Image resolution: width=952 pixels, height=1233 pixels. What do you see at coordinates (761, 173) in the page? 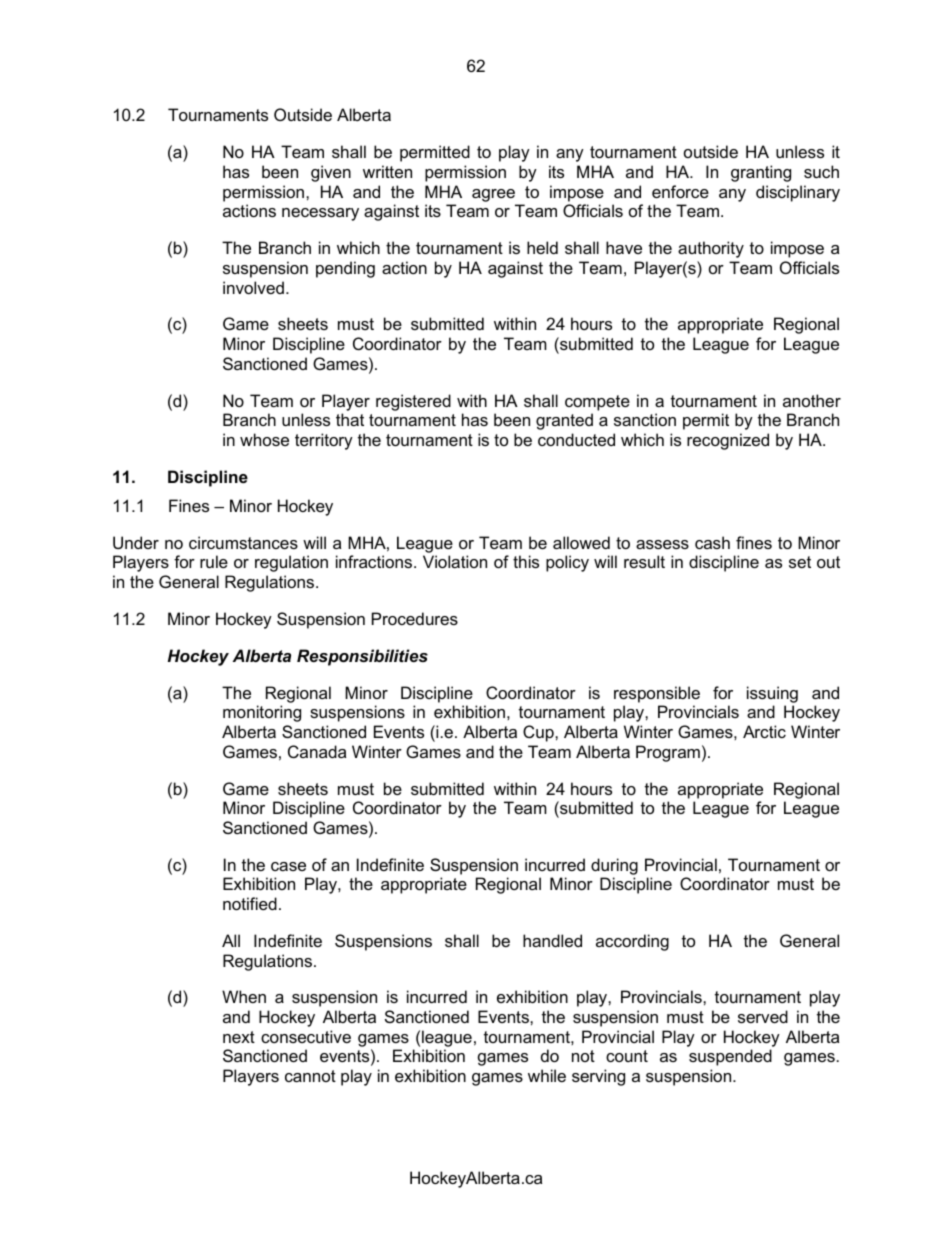
I see `granting` at bounding box center [761, 173].
